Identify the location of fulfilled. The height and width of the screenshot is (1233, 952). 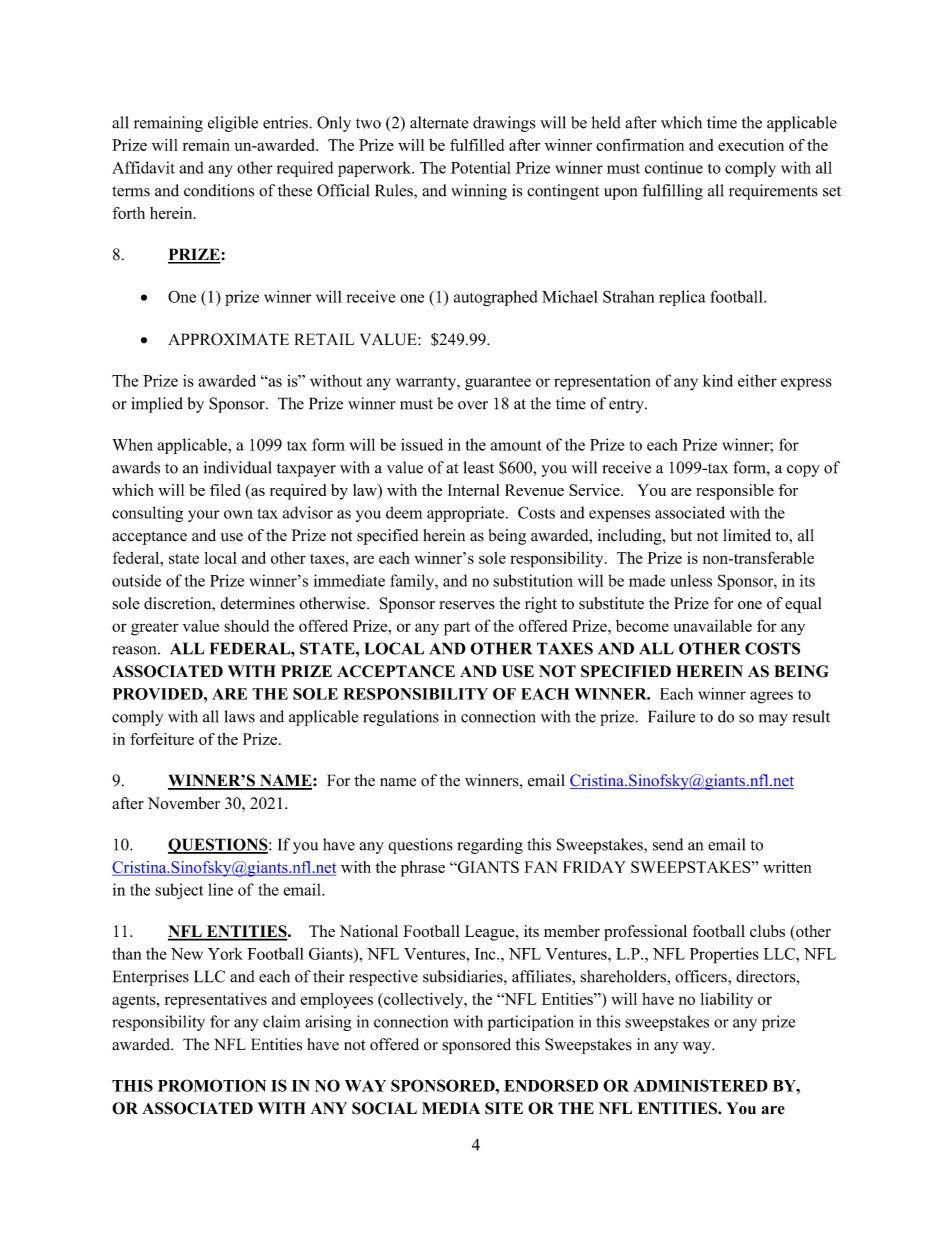
(477, 145).
